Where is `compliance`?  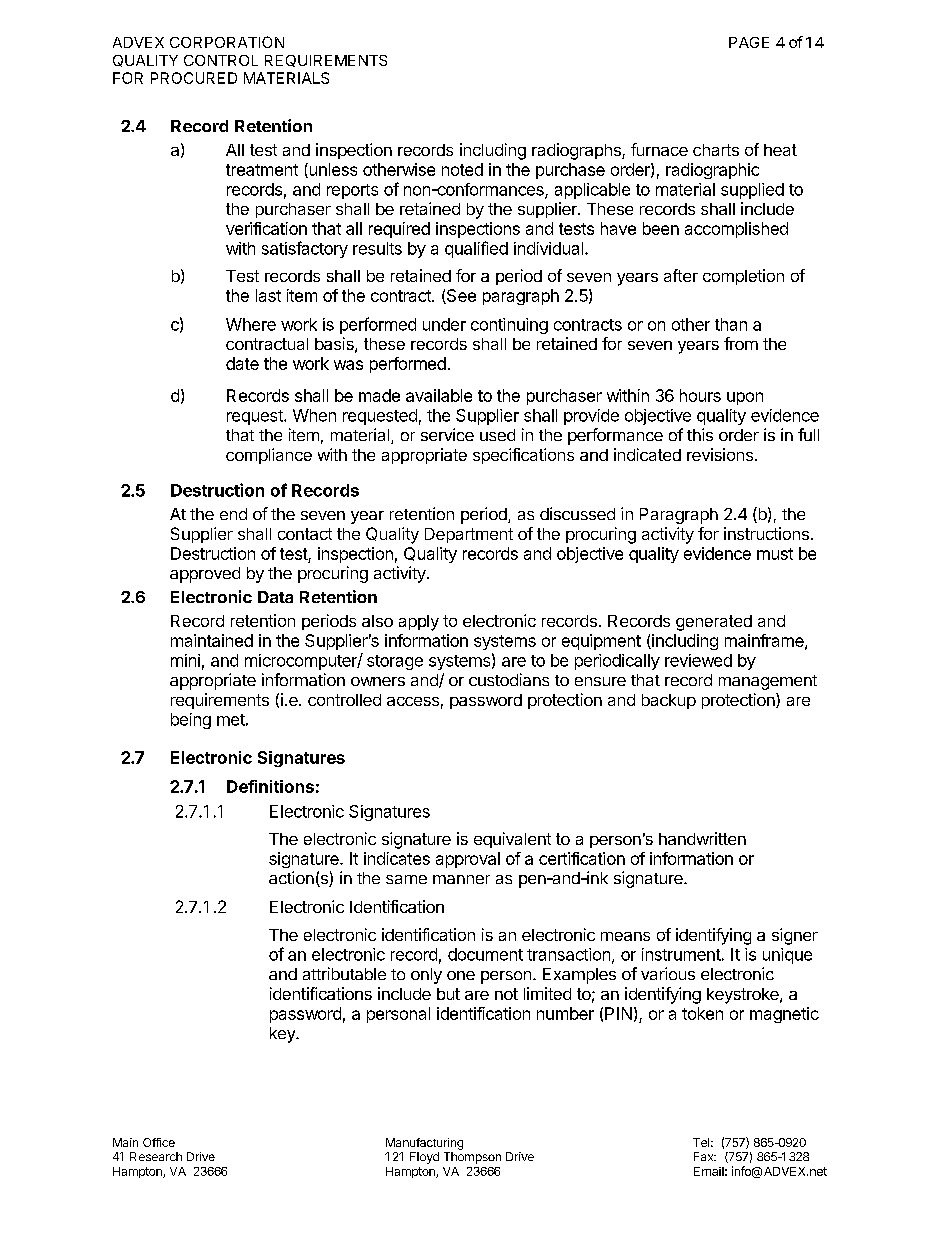 compliance is located at coordinates (269, 456).
